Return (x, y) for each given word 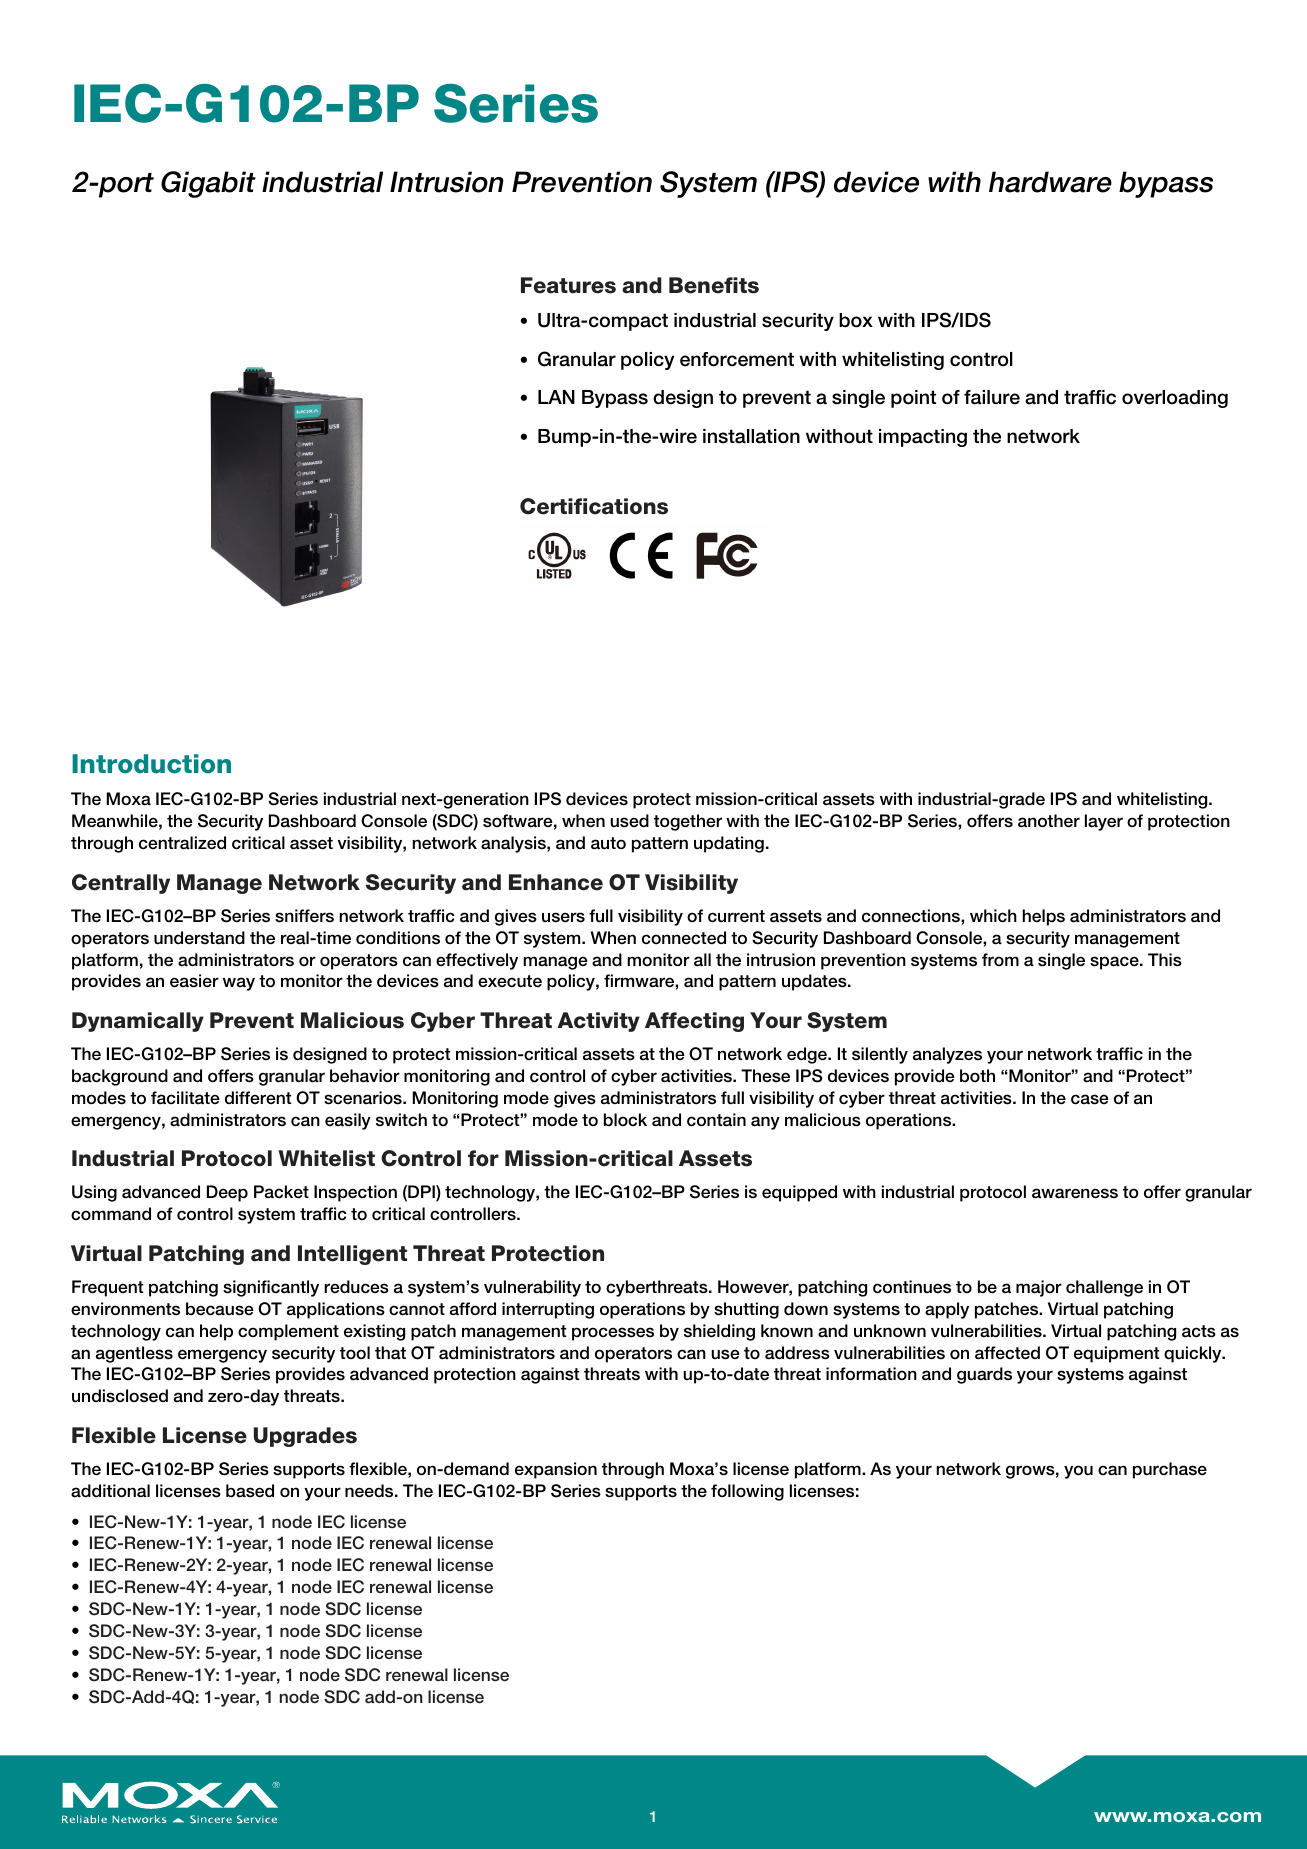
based (250, 1491)
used (629, 821)
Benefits (714, 285)
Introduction (151, 764)
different (258, 1097)
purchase (1170, 1470)
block (625, 1119)
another (1049, 821)
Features (568, 285)
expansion (556, 1470)
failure (992, 397)
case (1090, 1099)
